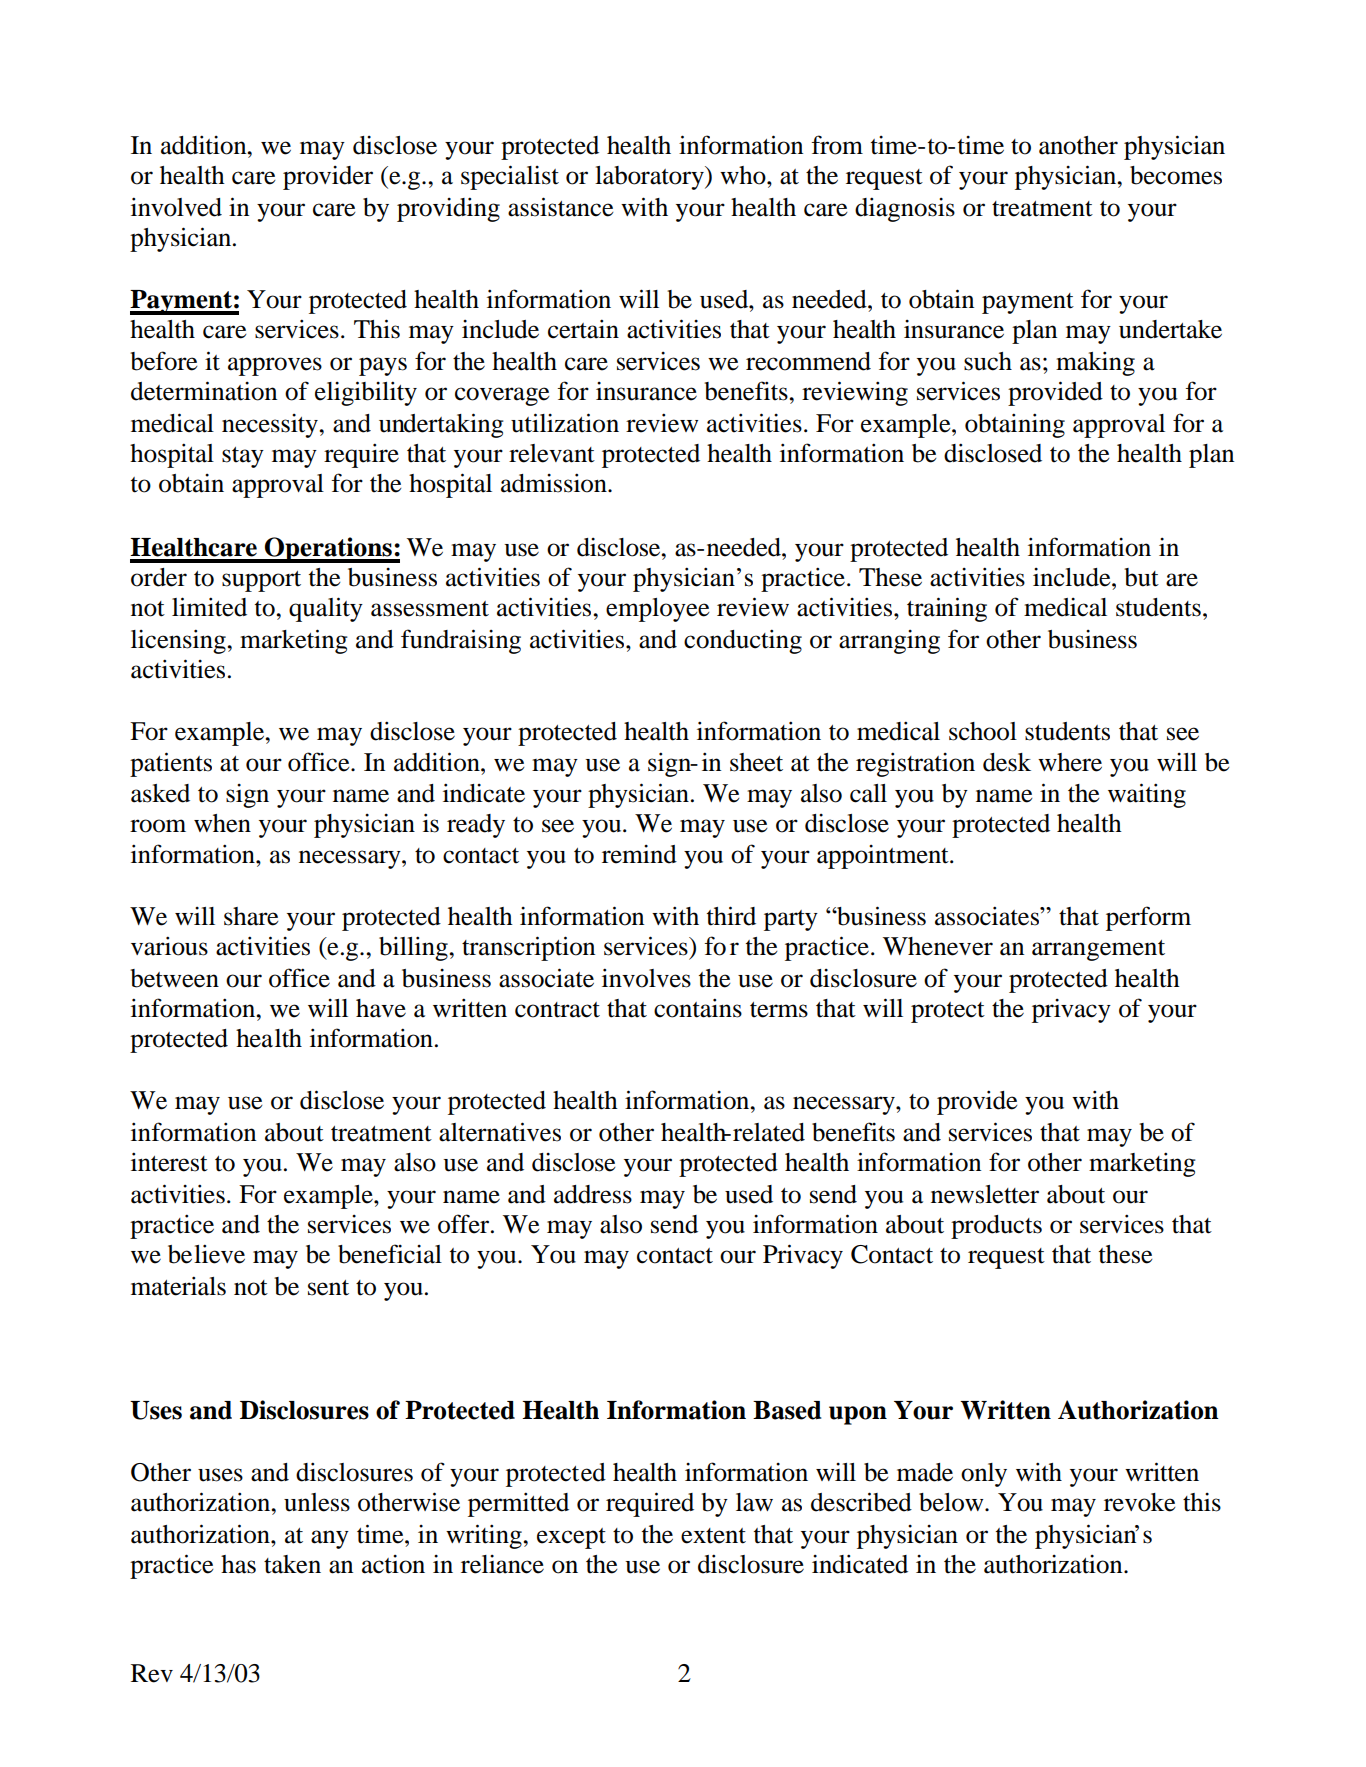 The width and height of the document is (1366, 1767). I want to click on remind, so click(639, 854).
